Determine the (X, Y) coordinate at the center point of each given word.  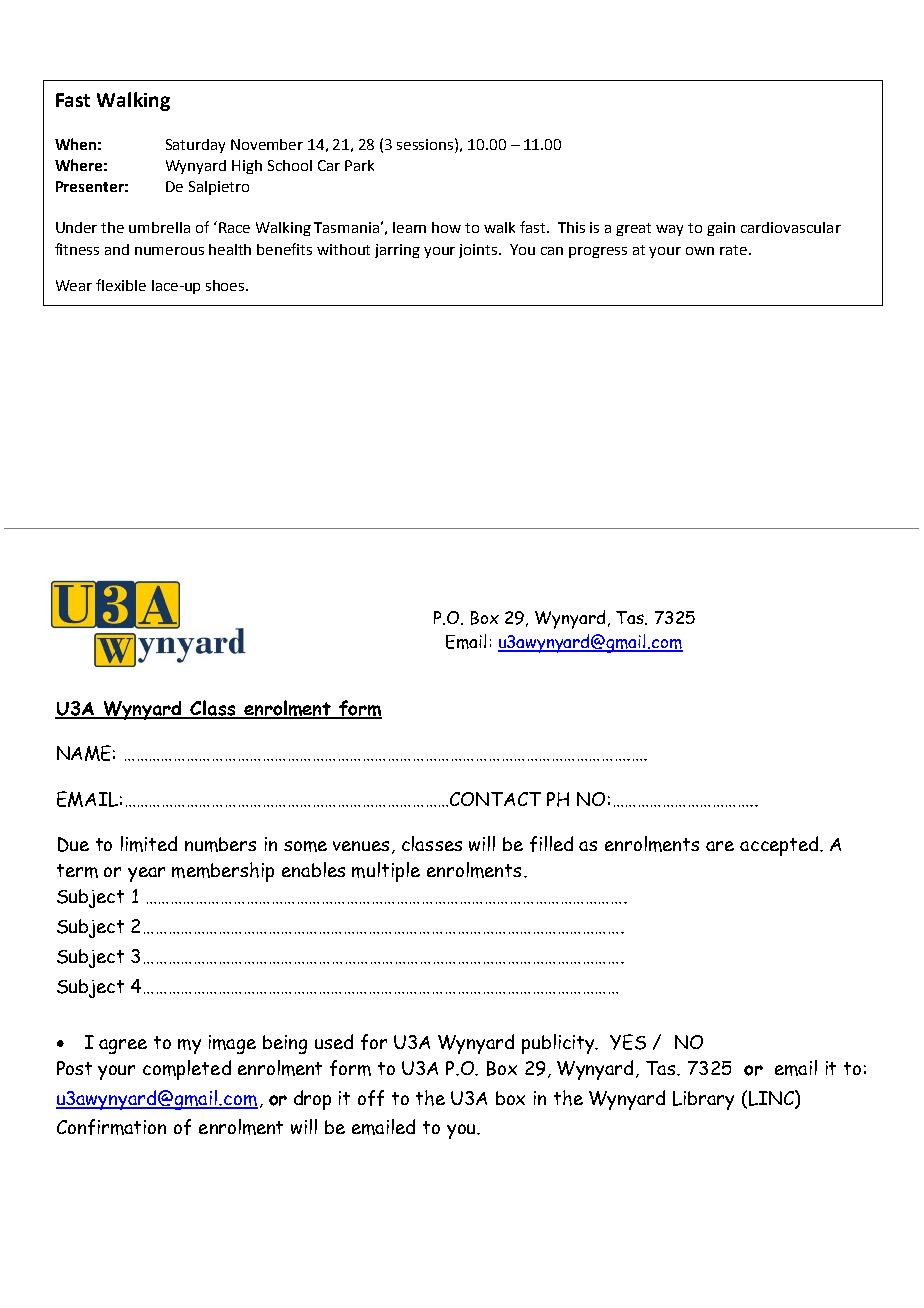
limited (149, 844)
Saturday (195, 146)
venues (361, 846)
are (720, 846)
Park (359, 165)
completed (187, 1070)
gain (721, 229)
